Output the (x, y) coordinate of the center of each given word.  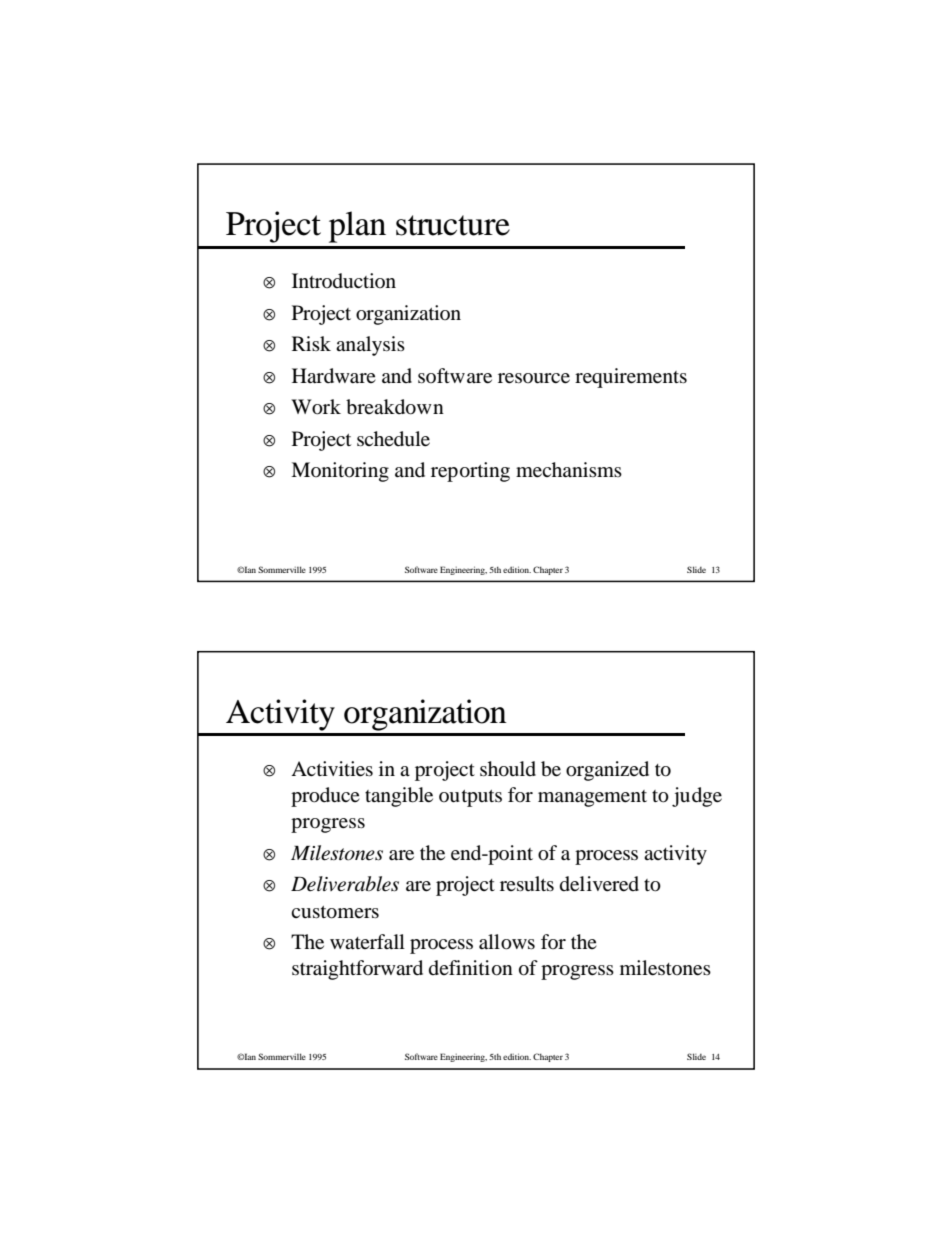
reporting (470, 472)
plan (357, 227)
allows (507, 942)
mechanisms (569, 470)
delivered (599, 884)
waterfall (367, 941)
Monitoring (340, 472)
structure (453, 225)
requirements (631, 378)
